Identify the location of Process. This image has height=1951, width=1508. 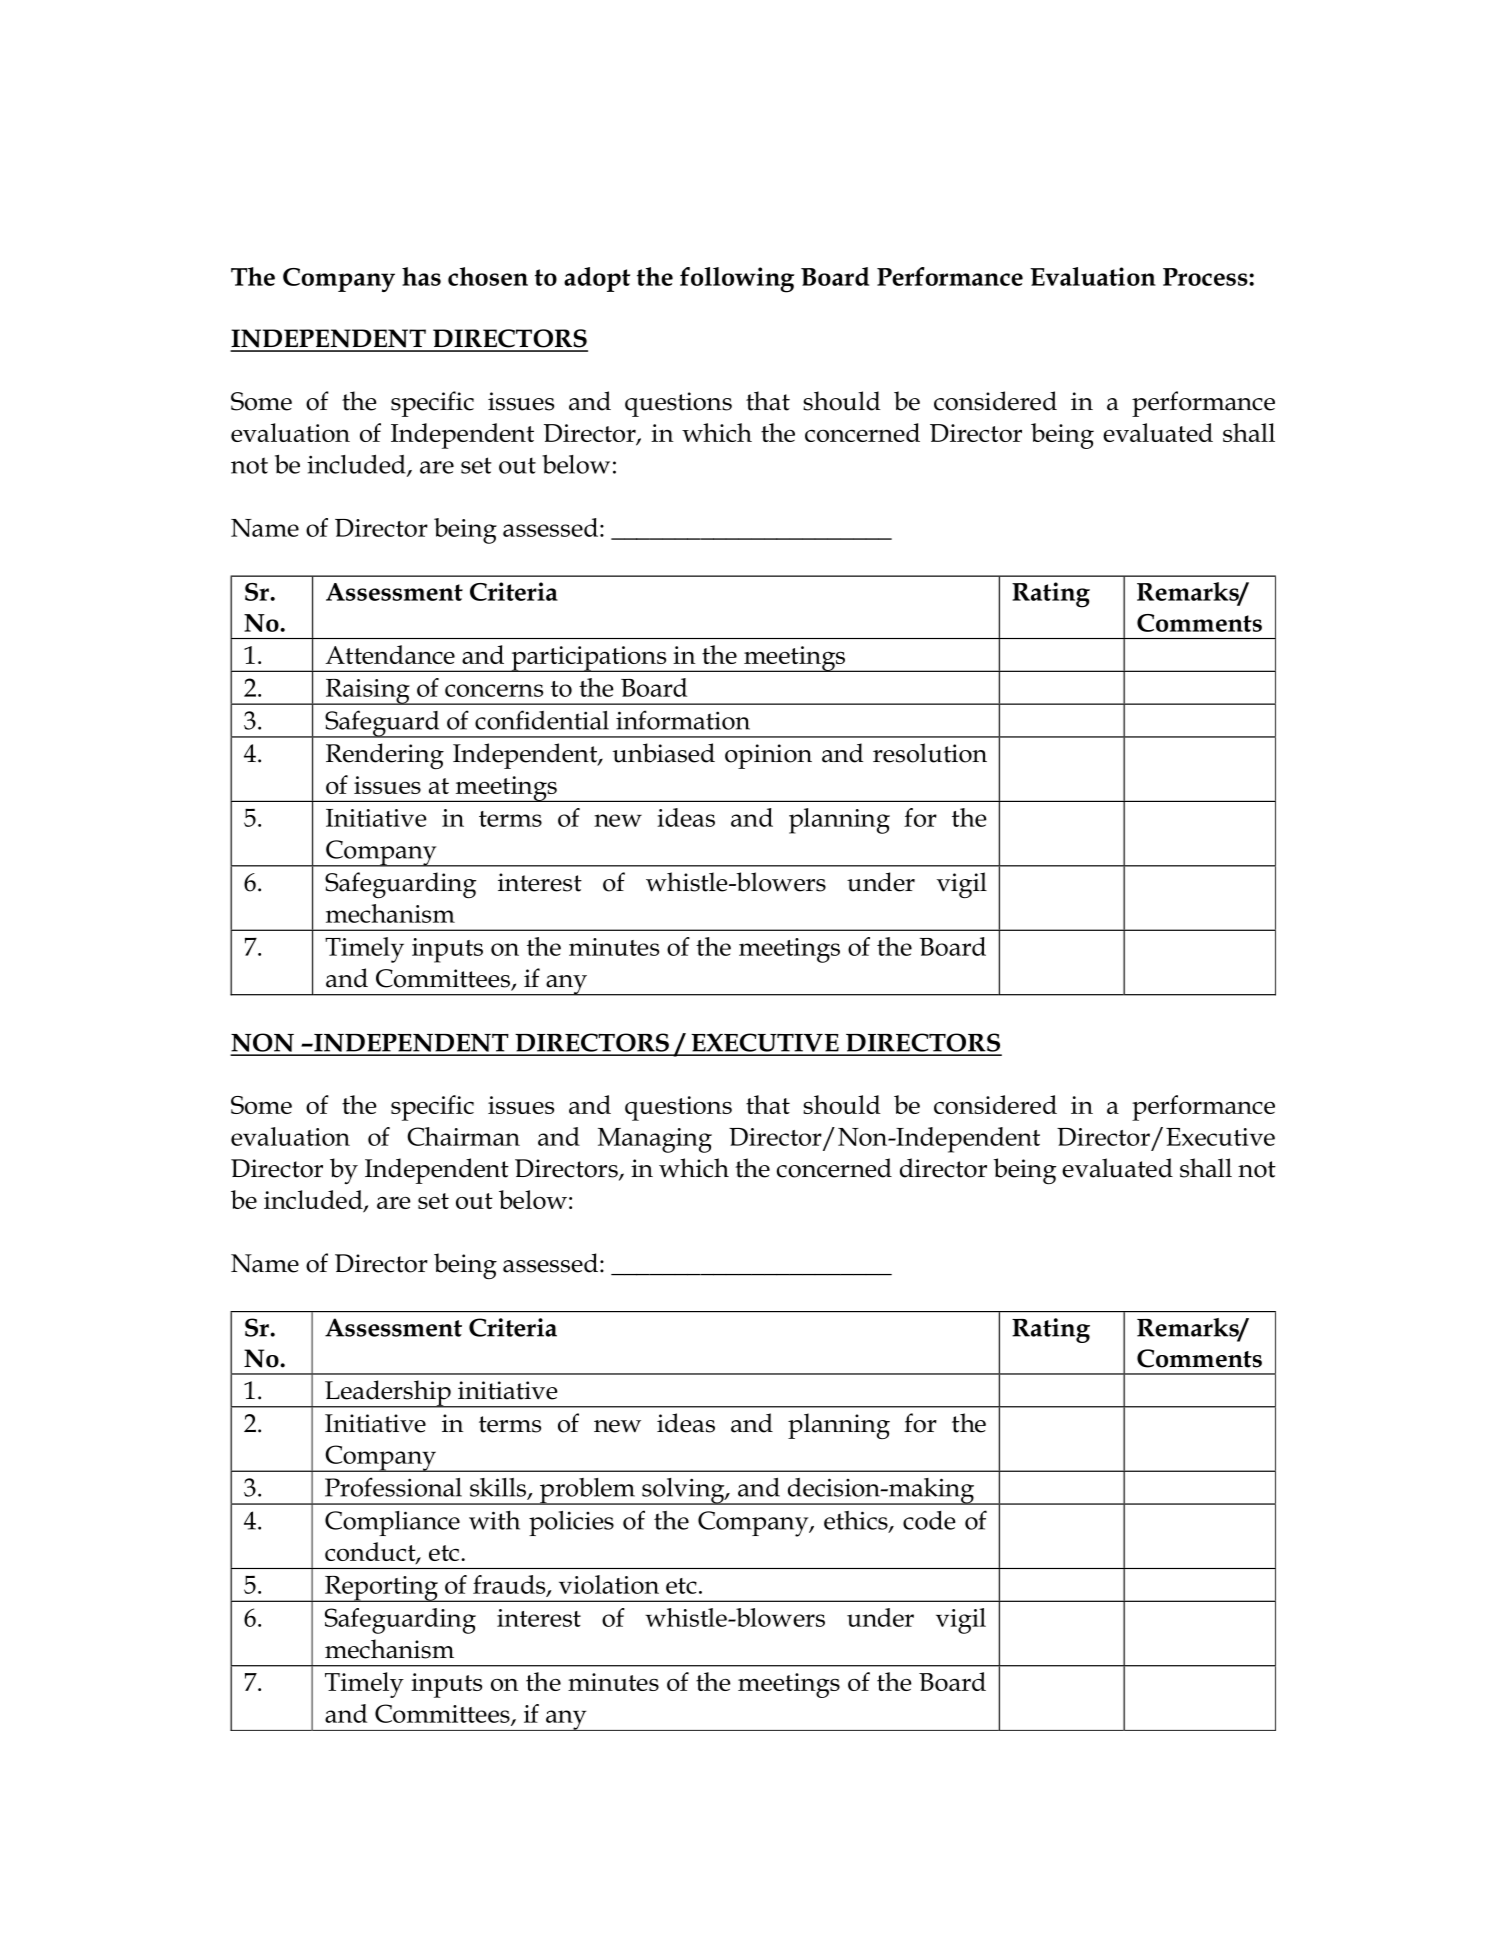
(1206, 277).
